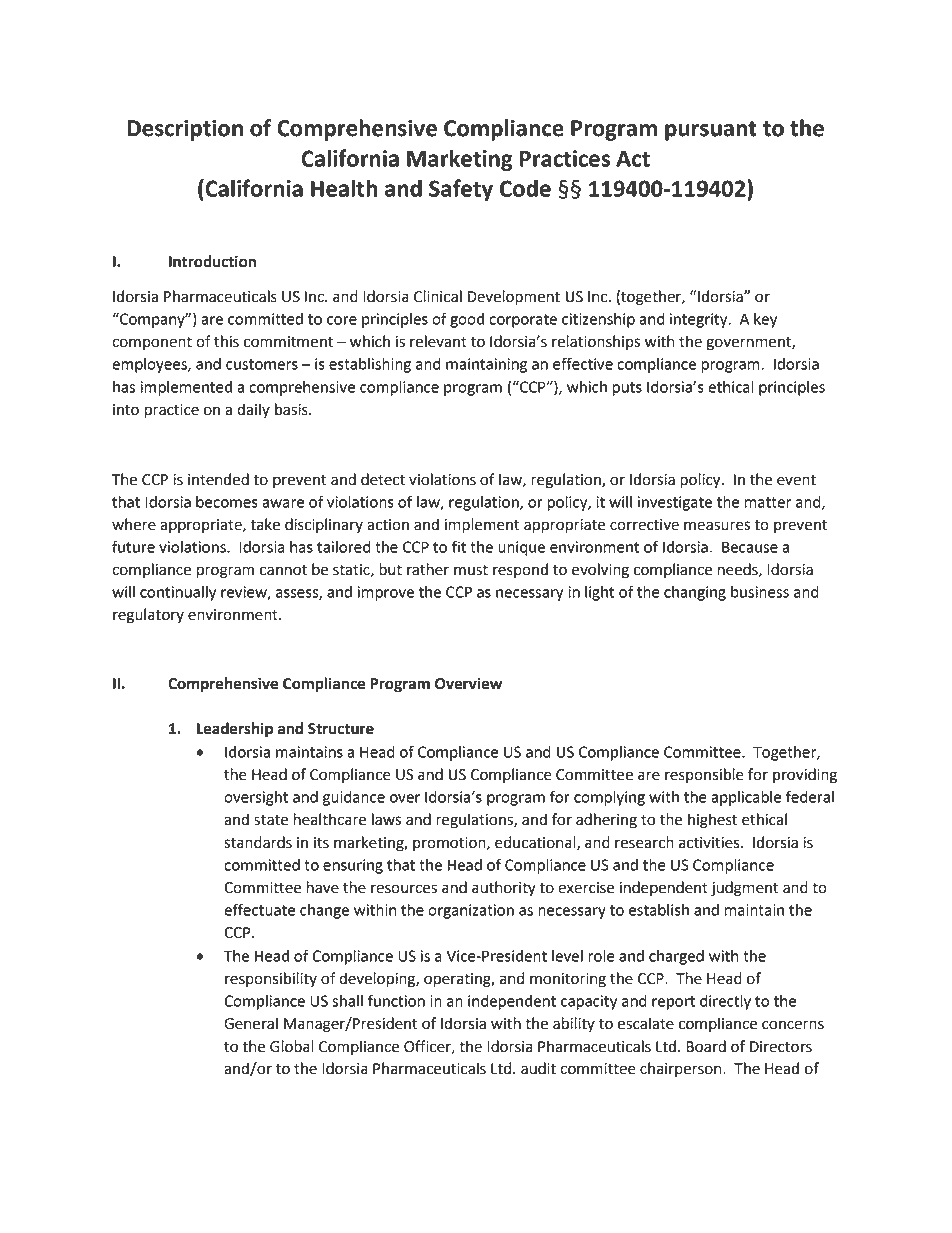  I want to click on pursuant, so click(711, 131).
